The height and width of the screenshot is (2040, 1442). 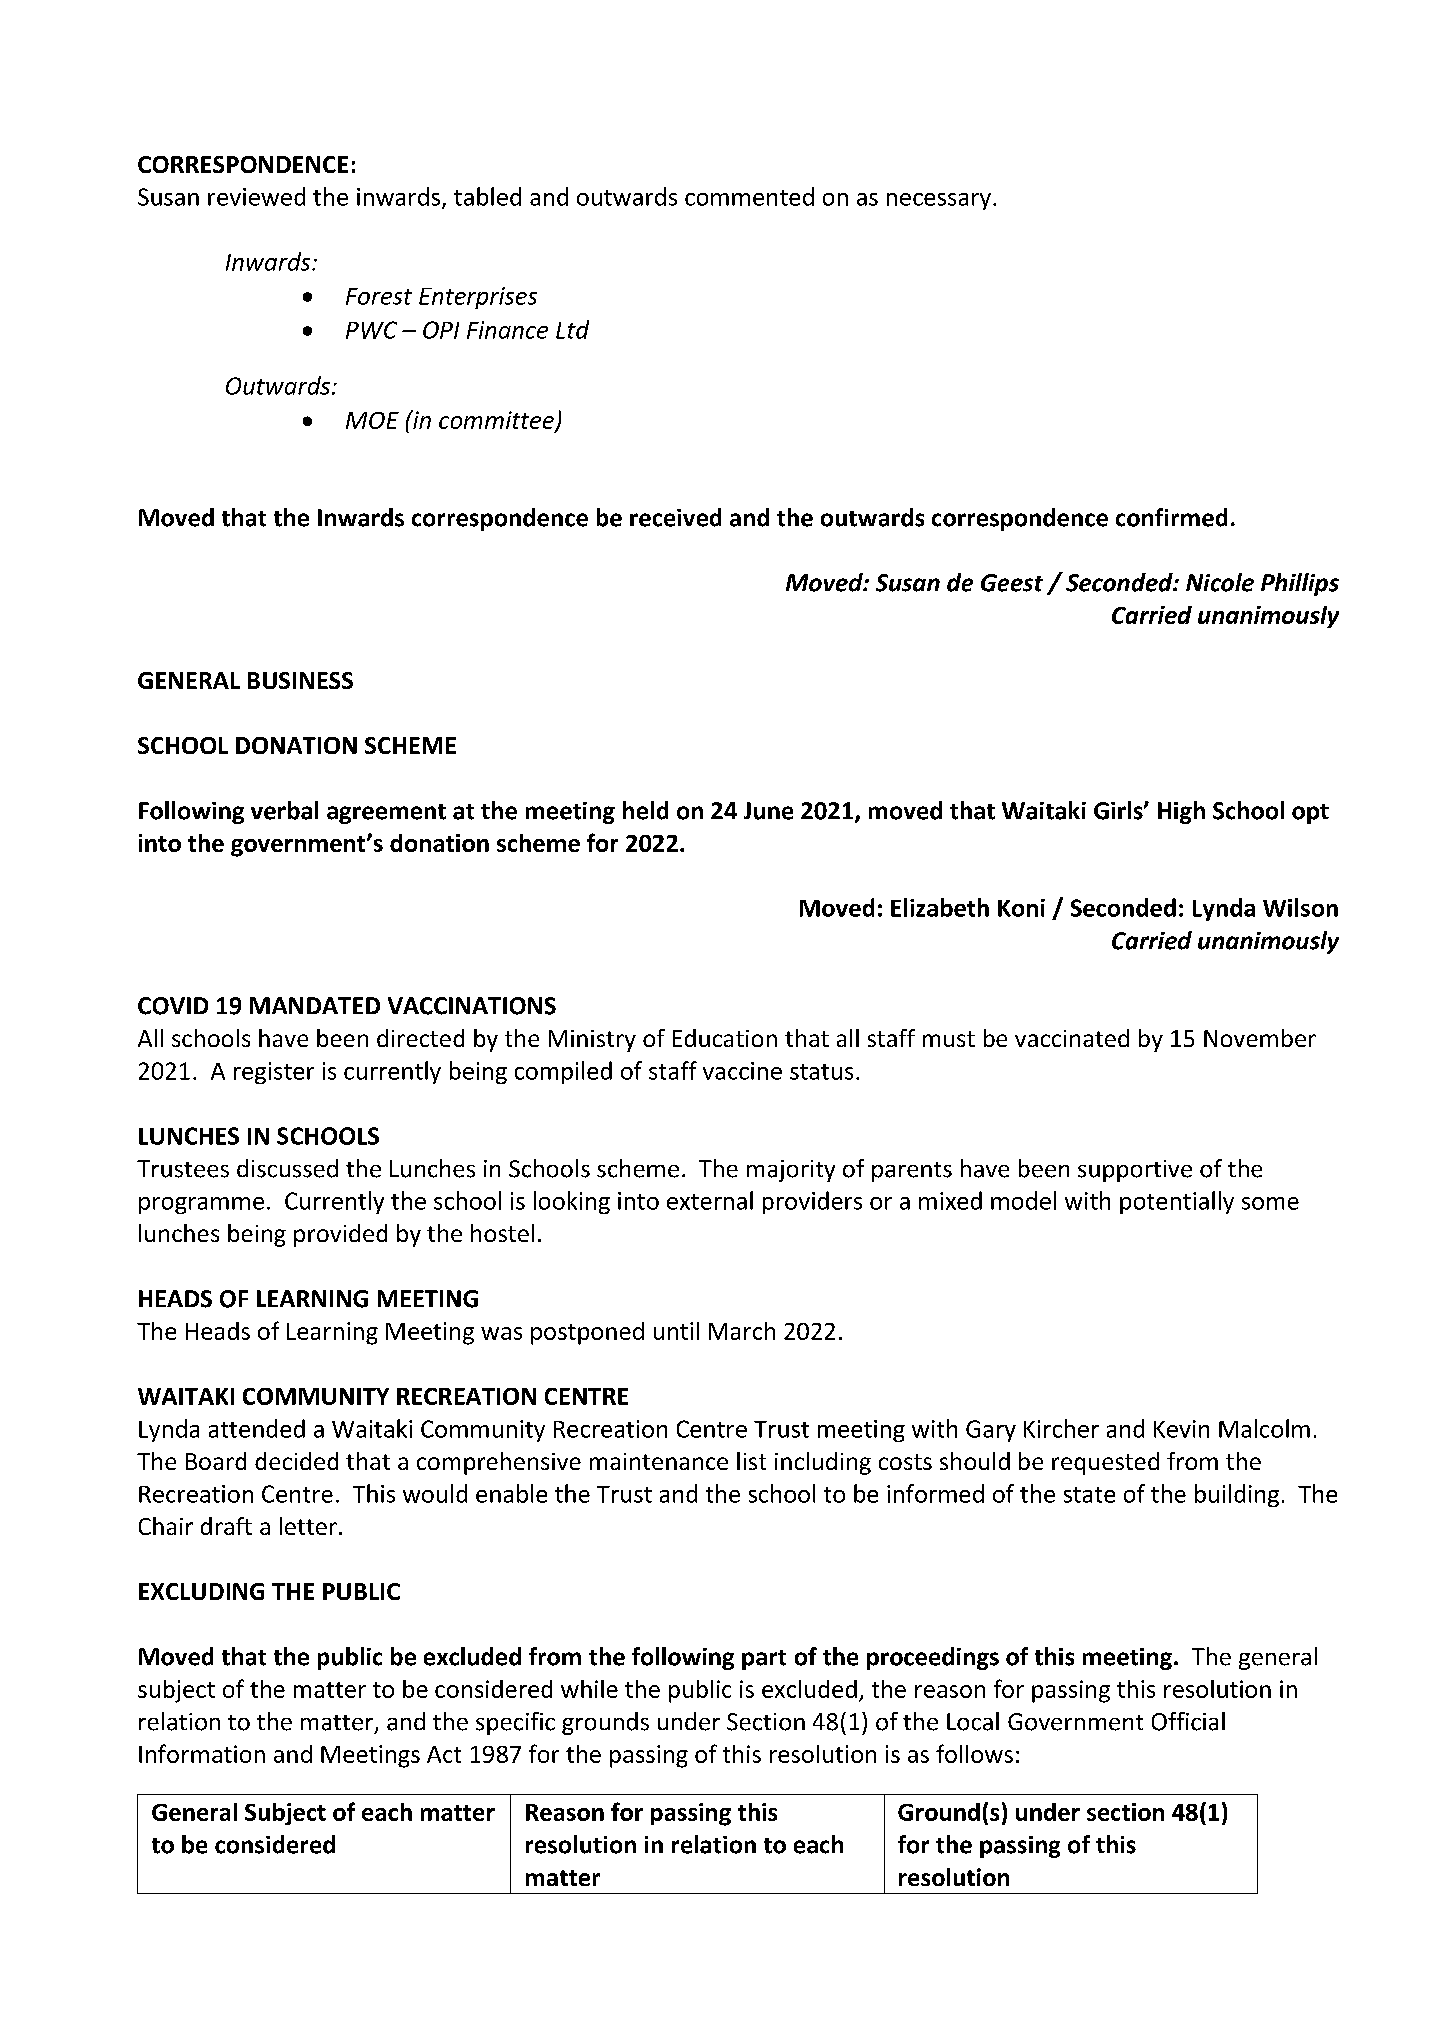 I want to click on potentially, so click(x=1177, y=1202).
